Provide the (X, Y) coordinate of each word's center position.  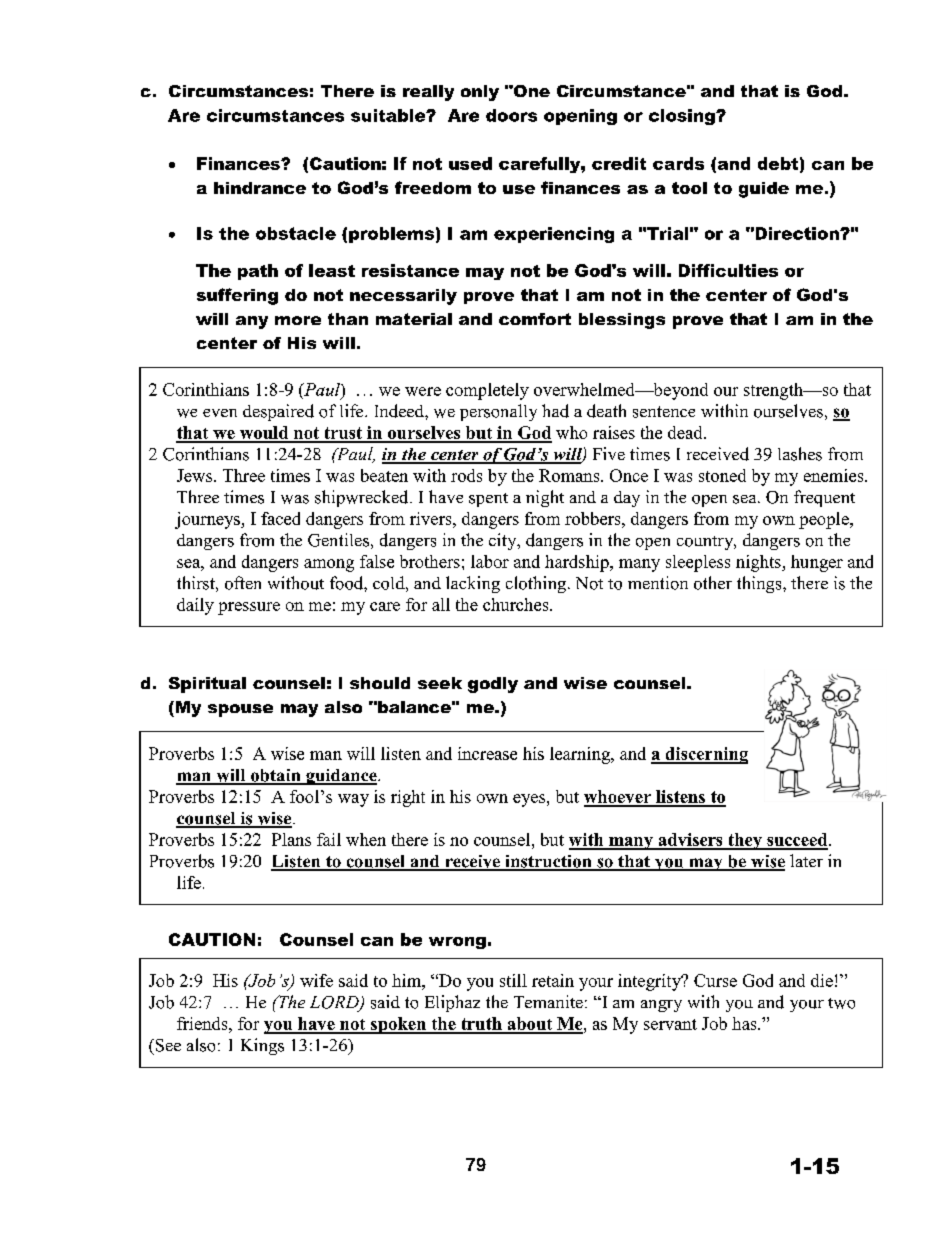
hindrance (260, 188)
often (243, 583)
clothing (536, 584)
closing (683, 117)
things (760, 584)
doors (511, 115)
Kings (262, 1046)
